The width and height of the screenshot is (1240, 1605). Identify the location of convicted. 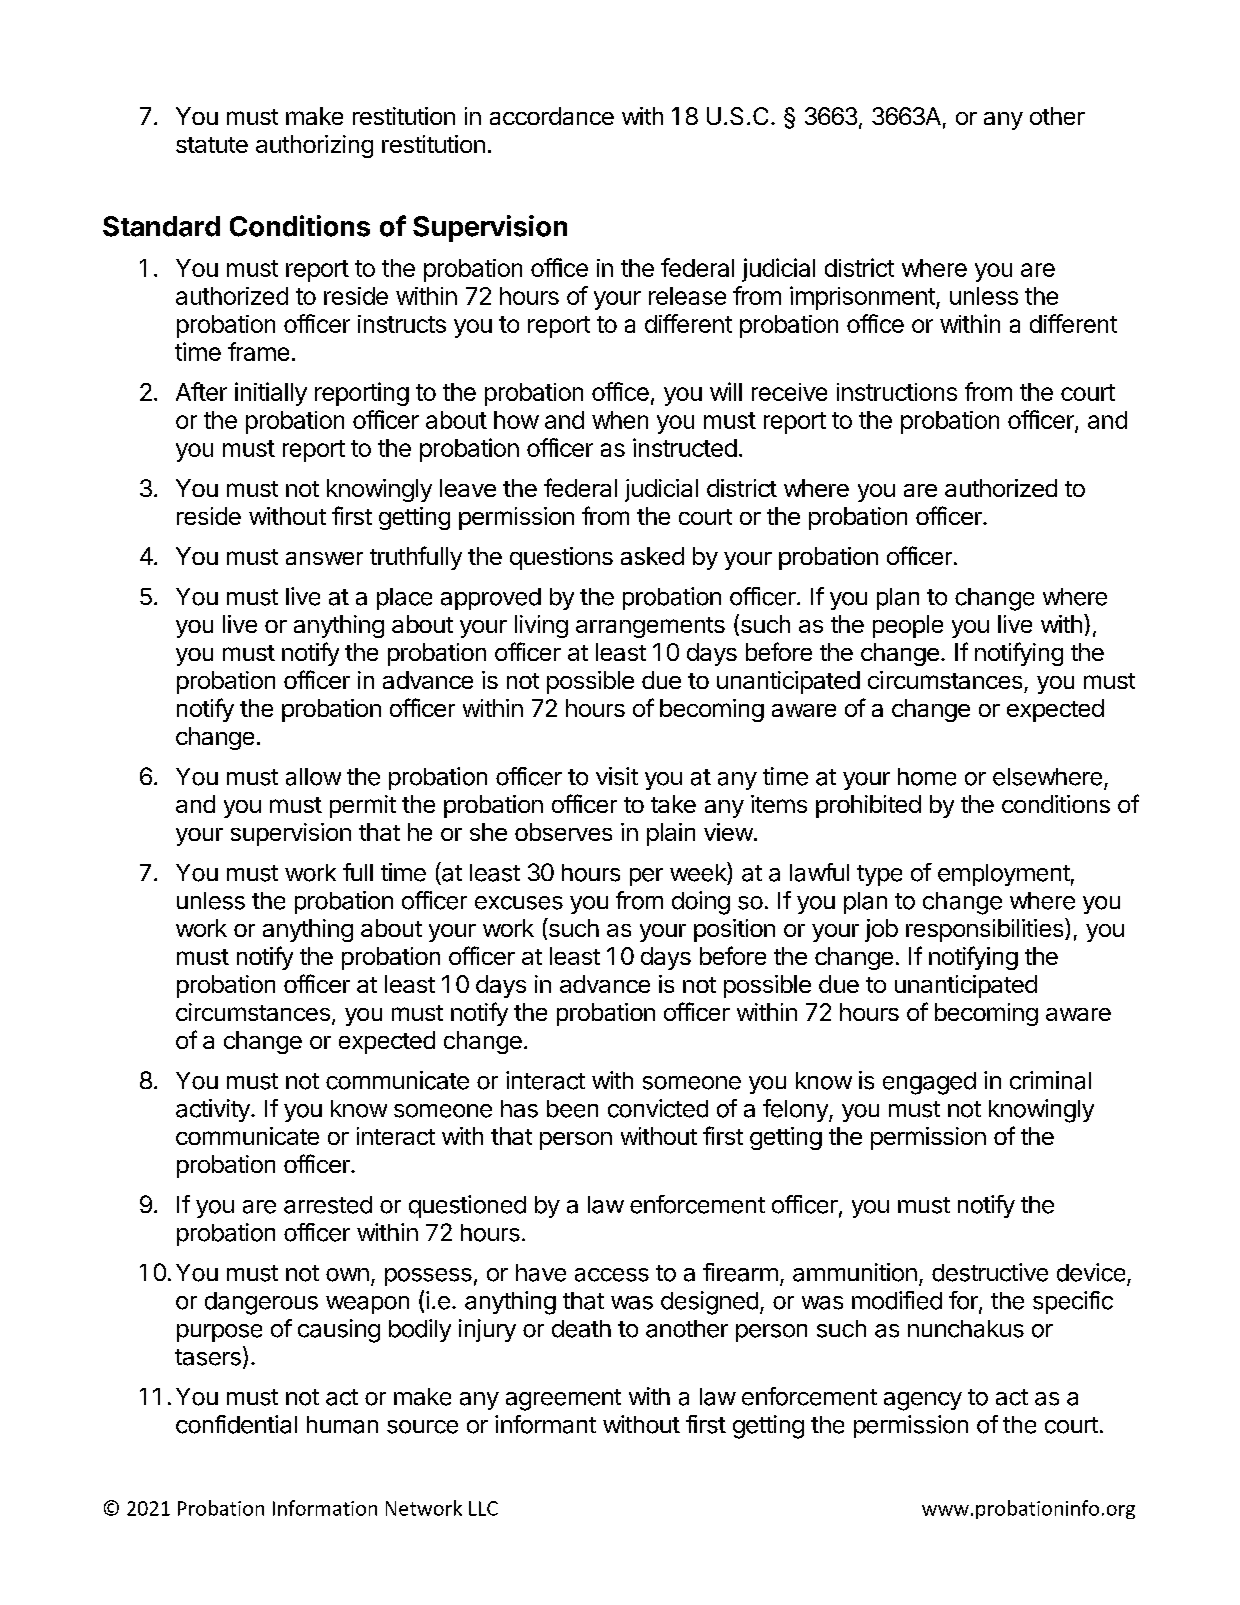
(658, 1108).
